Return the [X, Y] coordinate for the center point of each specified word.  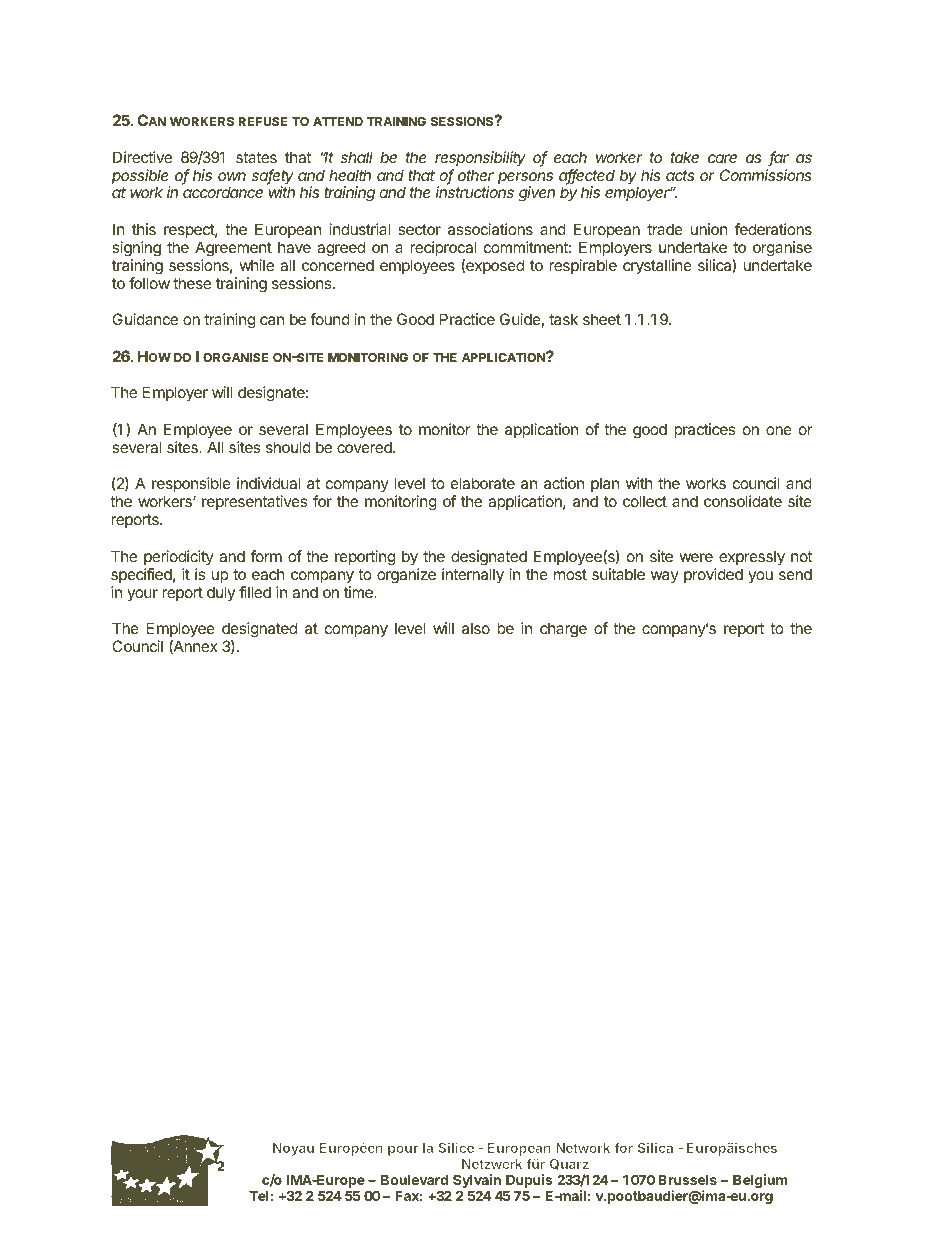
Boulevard [414, 1180]
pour [403, 1150]
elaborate [483, 483]
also [476, 628]
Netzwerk [492, 1164]
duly [221, 593]
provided [713, 575]
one [779, 430]
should [288, 447]
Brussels [687, 1180]
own [232, 176]
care [722, 158]
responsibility [480, 159]
